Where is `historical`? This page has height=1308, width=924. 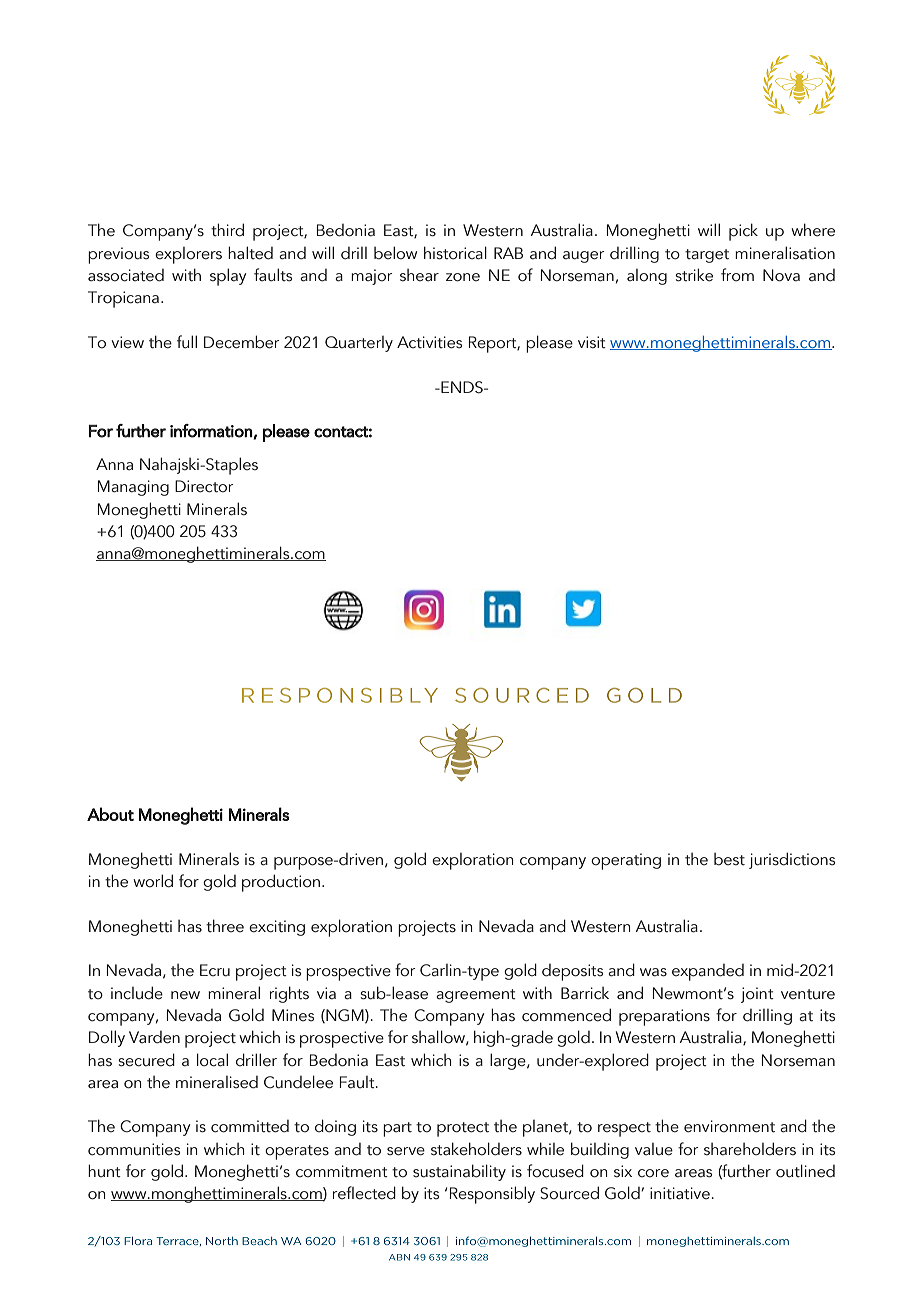
historical is located at coordinates (455, 253).
